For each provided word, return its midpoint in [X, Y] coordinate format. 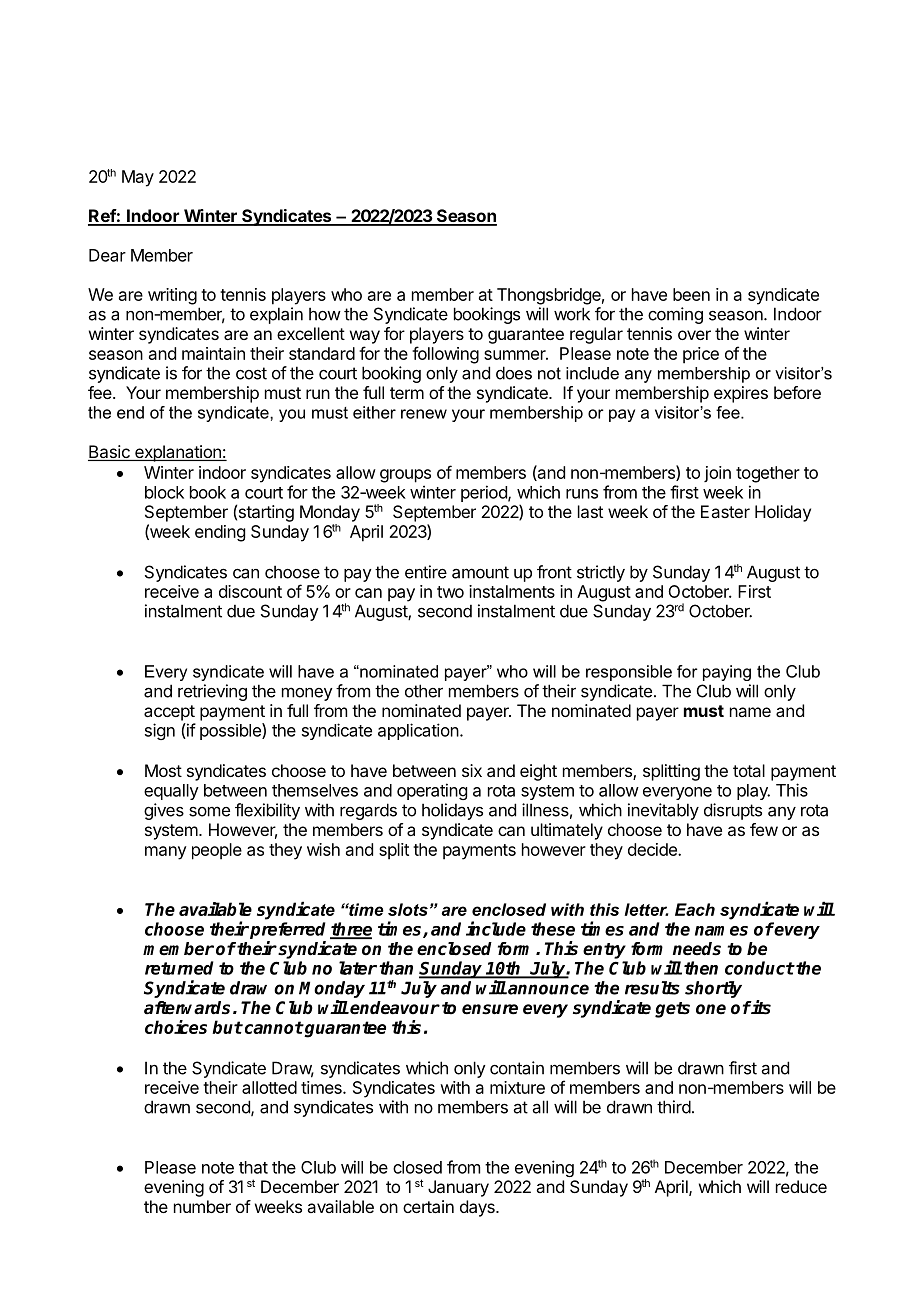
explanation [178, 453]
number [202, 1206]
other [424, 691]
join [717, 474]
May [138, 178]
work [572, 314]
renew [424, 414]
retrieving [212, 692]
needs [697, 949]
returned [179, 968]
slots [408, 909]
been [691, 294]
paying [727, 673]
